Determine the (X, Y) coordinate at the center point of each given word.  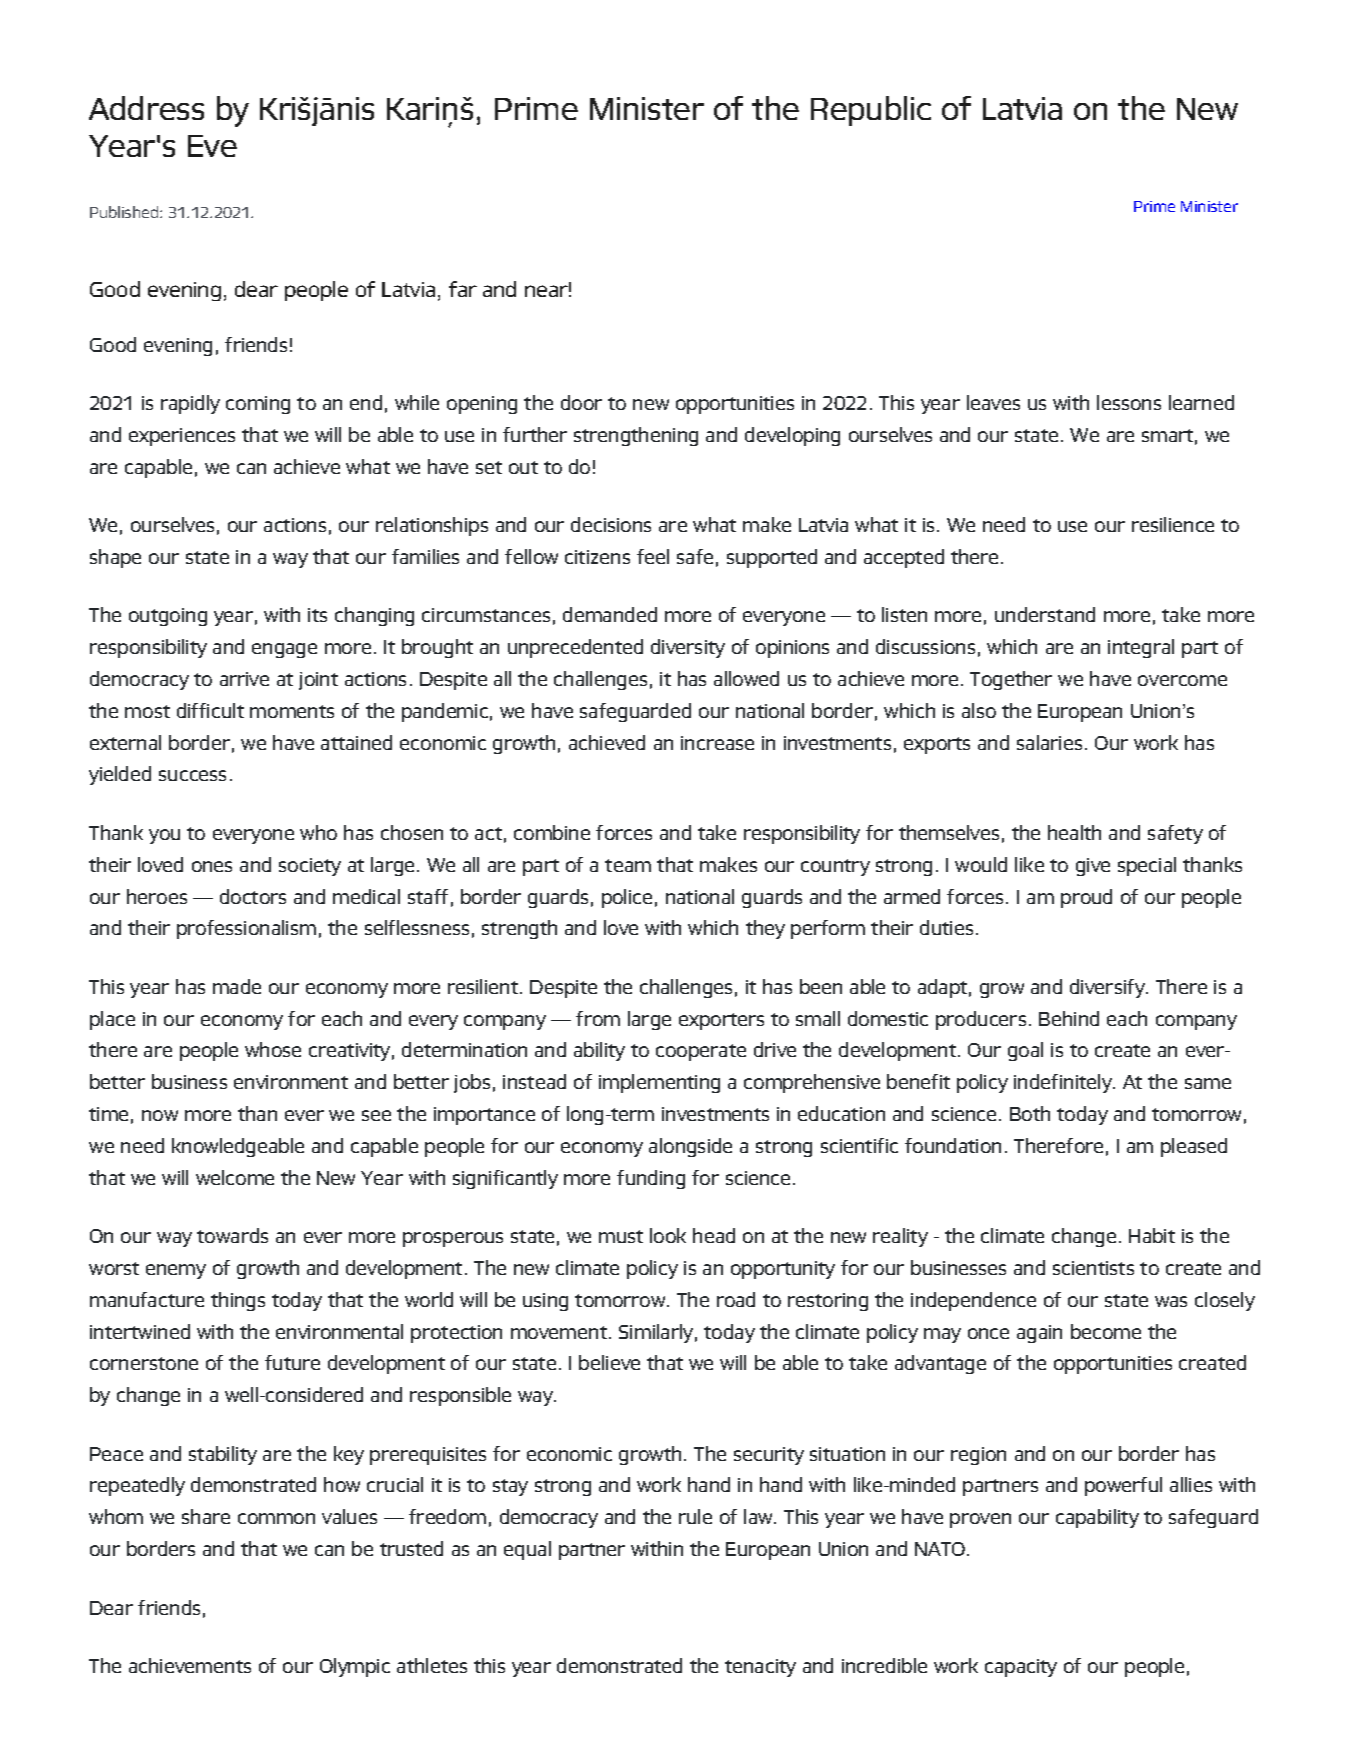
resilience (1173, 524)
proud (1086, 898)
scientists (1093, 1268)
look (668, 1235)
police (627, 898)
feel (653, 556)
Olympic (355, 1667)
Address (146, 108)
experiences (182, 437)
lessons (1129, 402)
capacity (1021, 1668)
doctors (253, 896)
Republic (871, 111)
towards (232, 1235)
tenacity (760, 1668)
